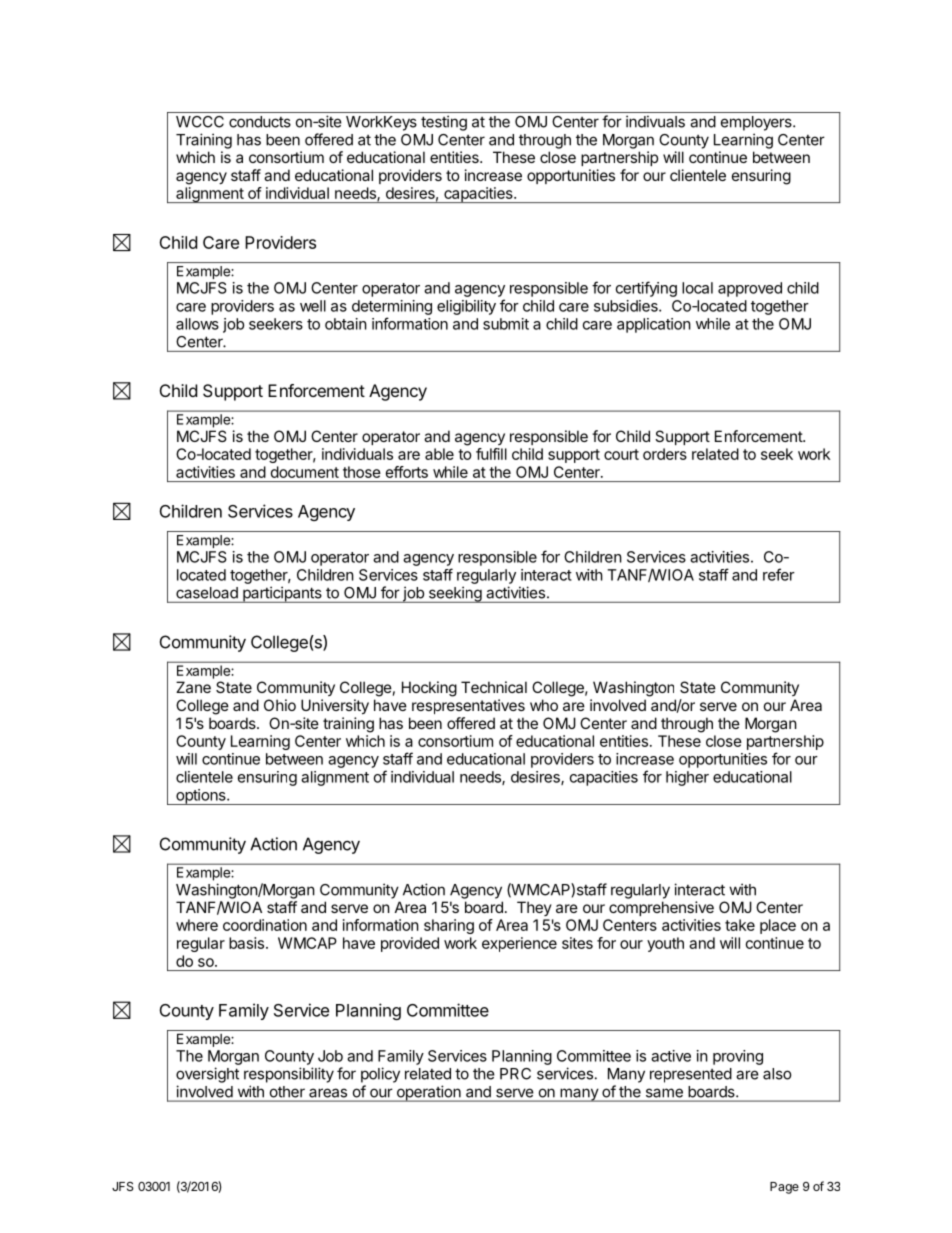 The image size is (952, 1233). What do you see at coordinates (779, 574) in the screenshot?
I see `refer` at bounding box center [779, 574].
